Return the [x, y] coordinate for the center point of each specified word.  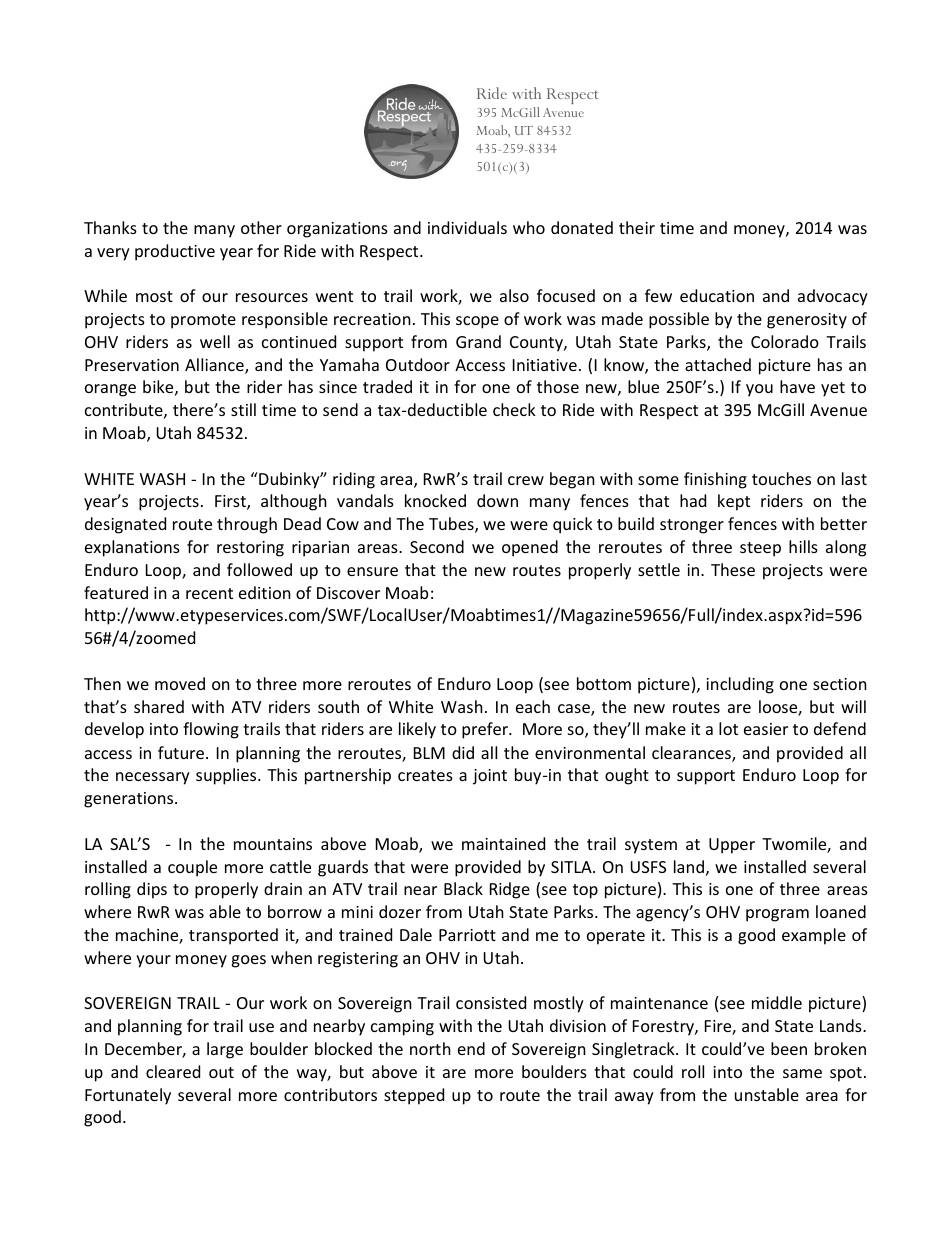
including [740, 685]
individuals [467, 227]
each [533, 706]
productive [175, 252]
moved [180, 683]
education [717, 295]
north [430, 1048]
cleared [173, 1071]
